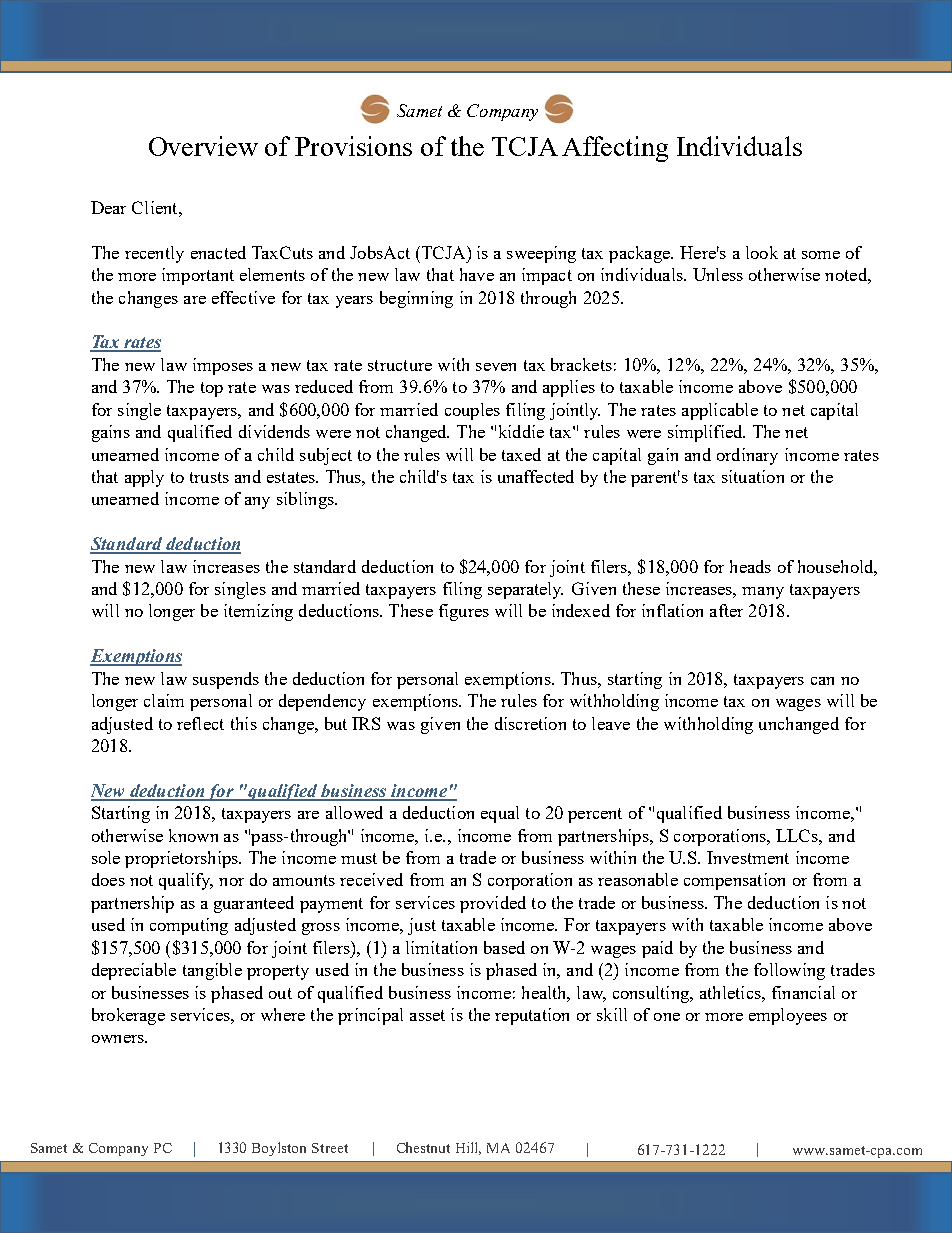 The height and width of the page is (1233, 952). What do you see at coordinates (726, 610) in the page?
I see `after` at bounding box center [726, 610].
